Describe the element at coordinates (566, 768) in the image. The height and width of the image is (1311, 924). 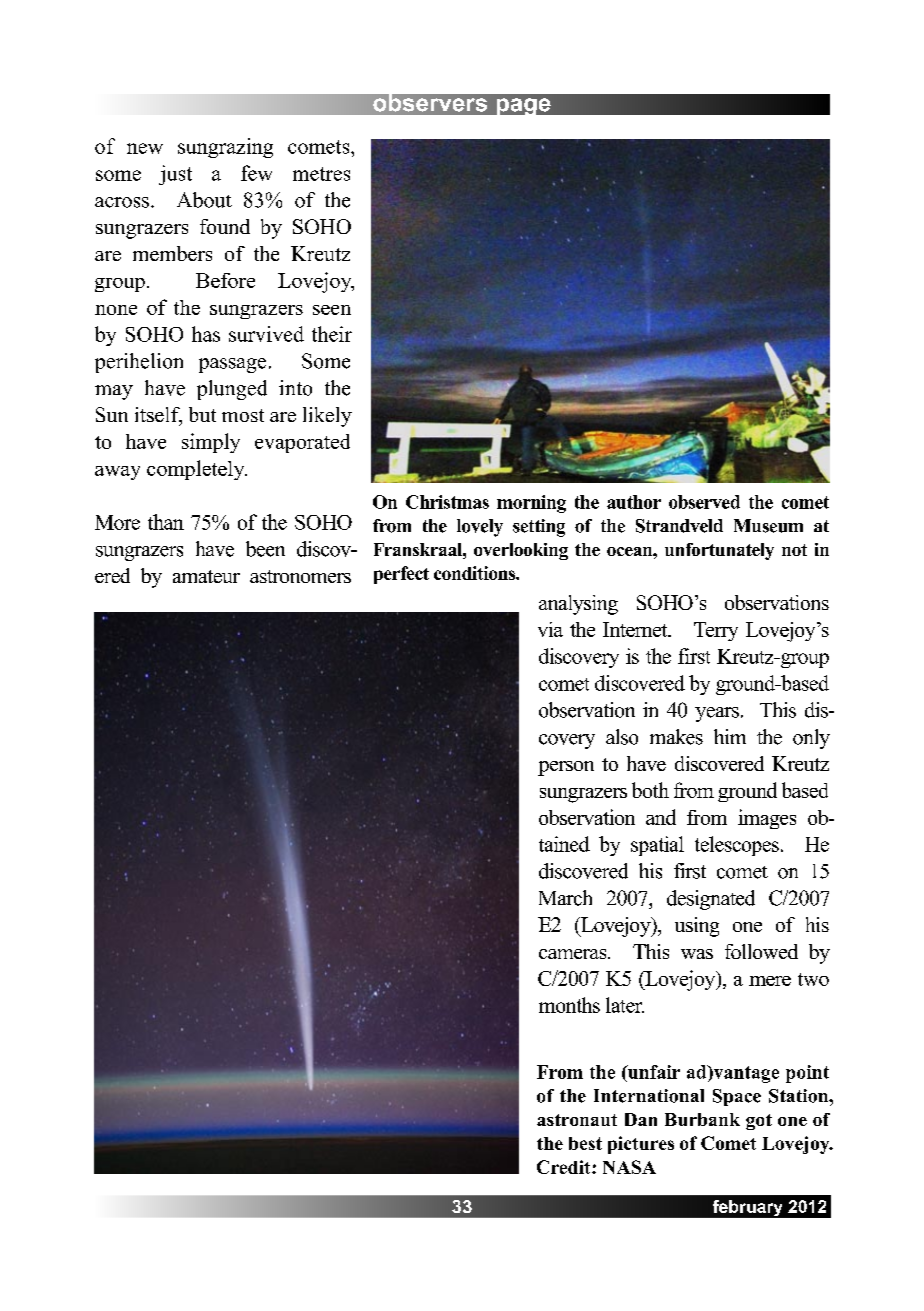
I see `person` at that location.
